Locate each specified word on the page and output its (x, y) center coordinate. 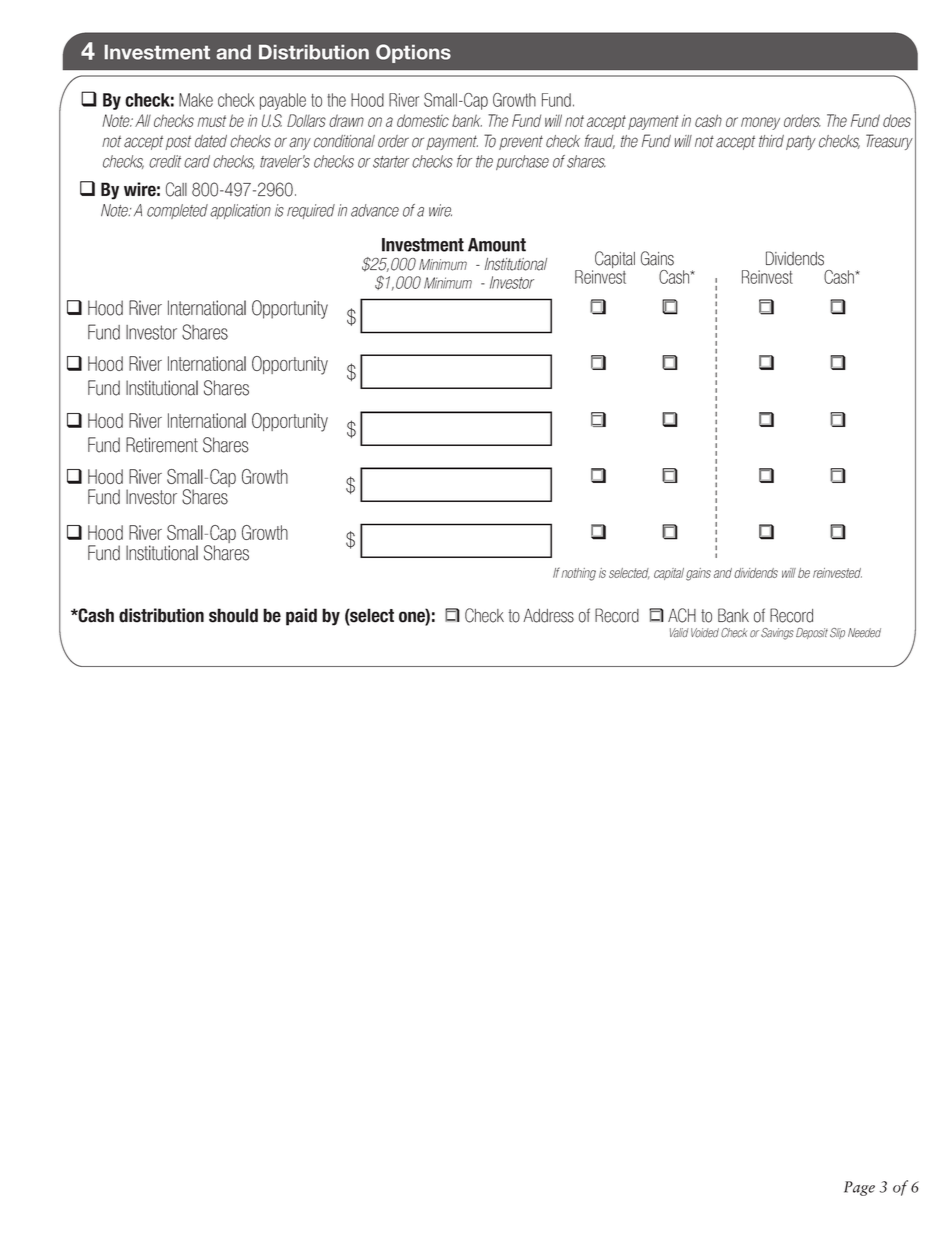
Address (548, 615)
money (760, 123)
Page (859, 1188)
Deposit (812, 633)
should (233, 615)
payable (283, 101)
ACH (682, 615)
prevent (521, 142)
